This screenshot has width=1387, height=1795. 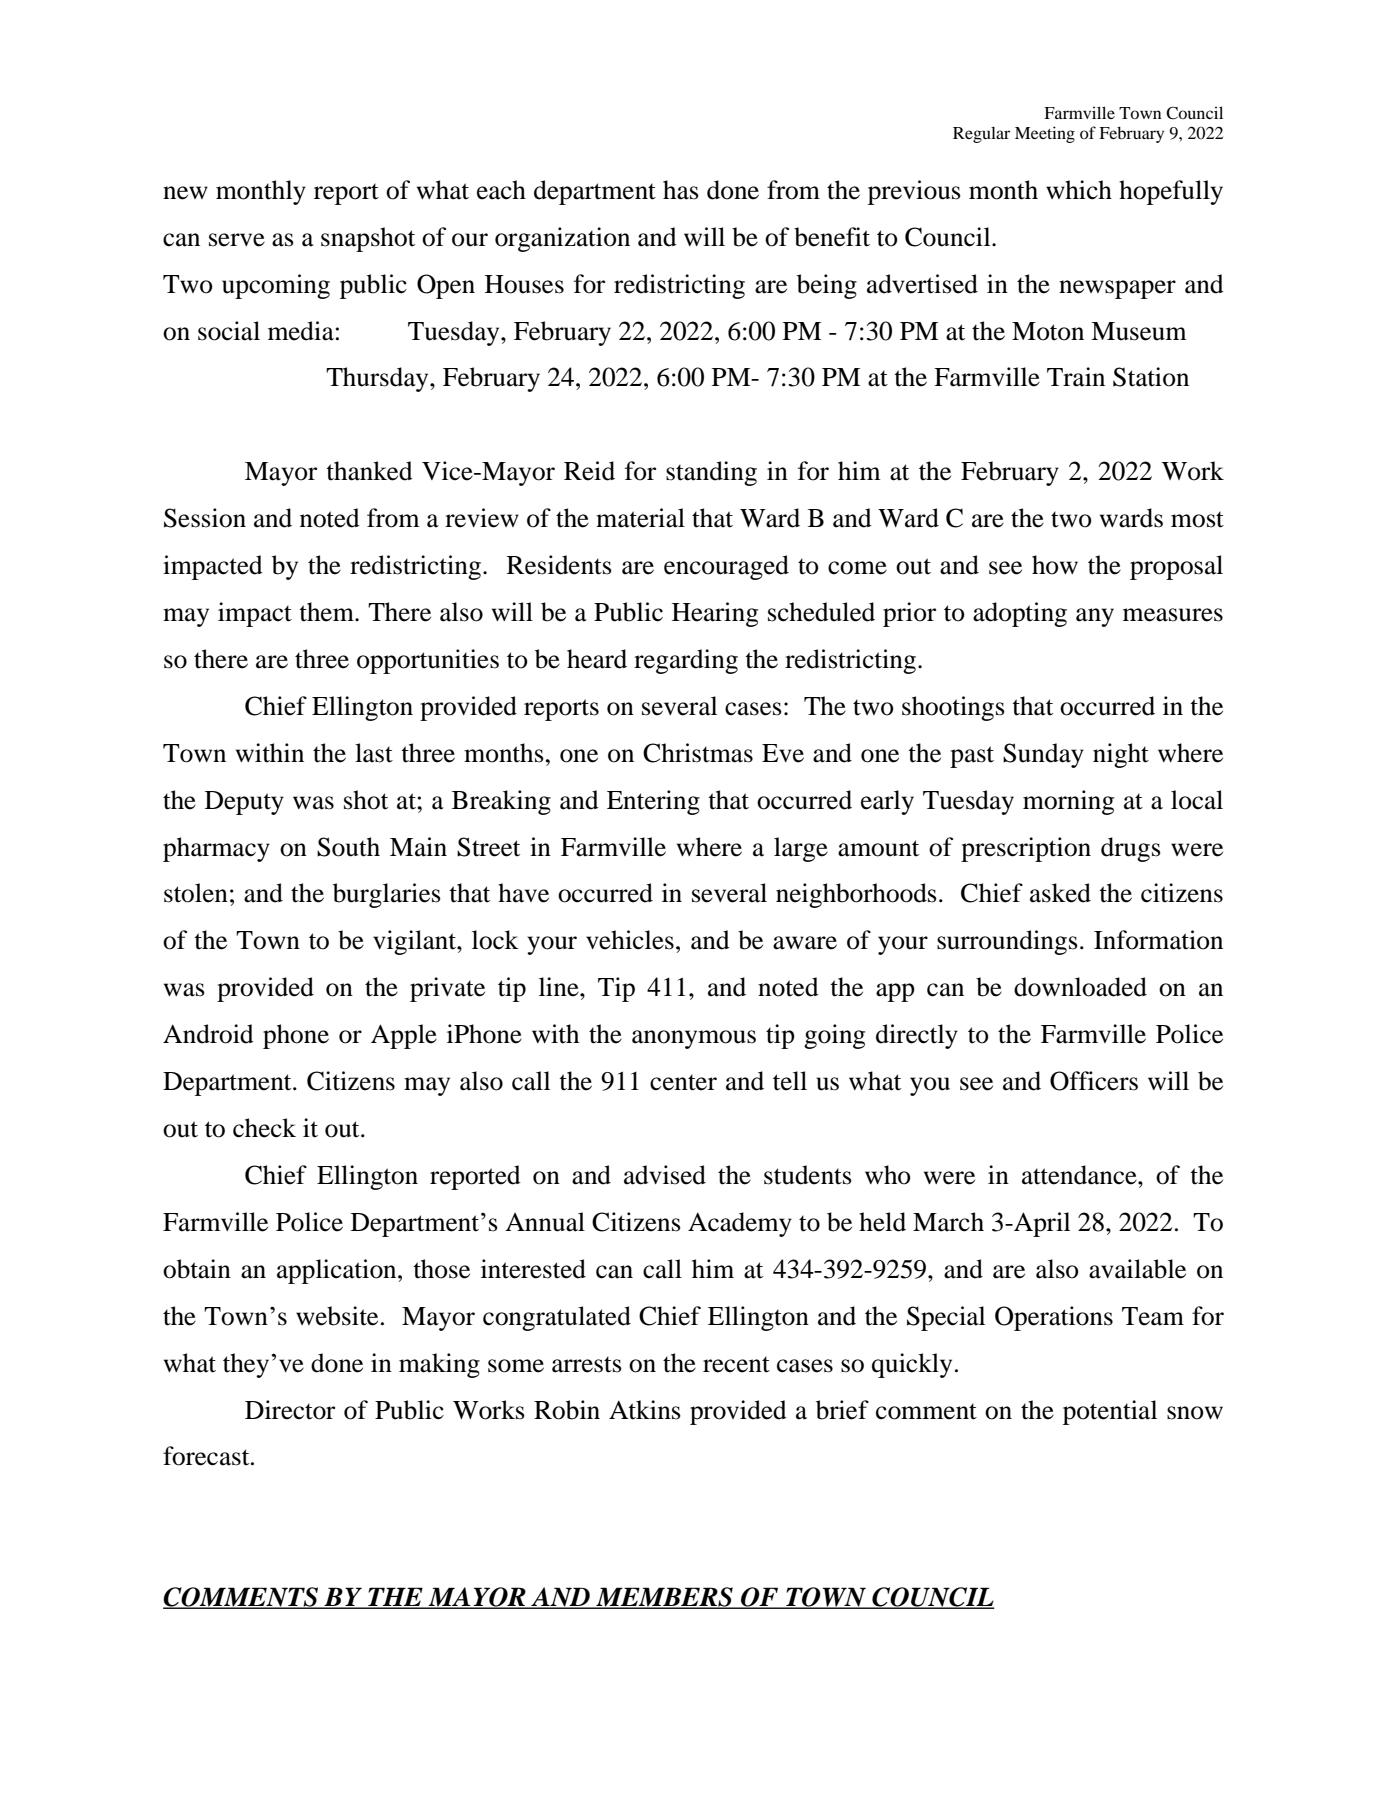 What do you see at coordinates (207, 1456) in the screenshot?
I see `forecast` at bounding box center [207, 1456].
